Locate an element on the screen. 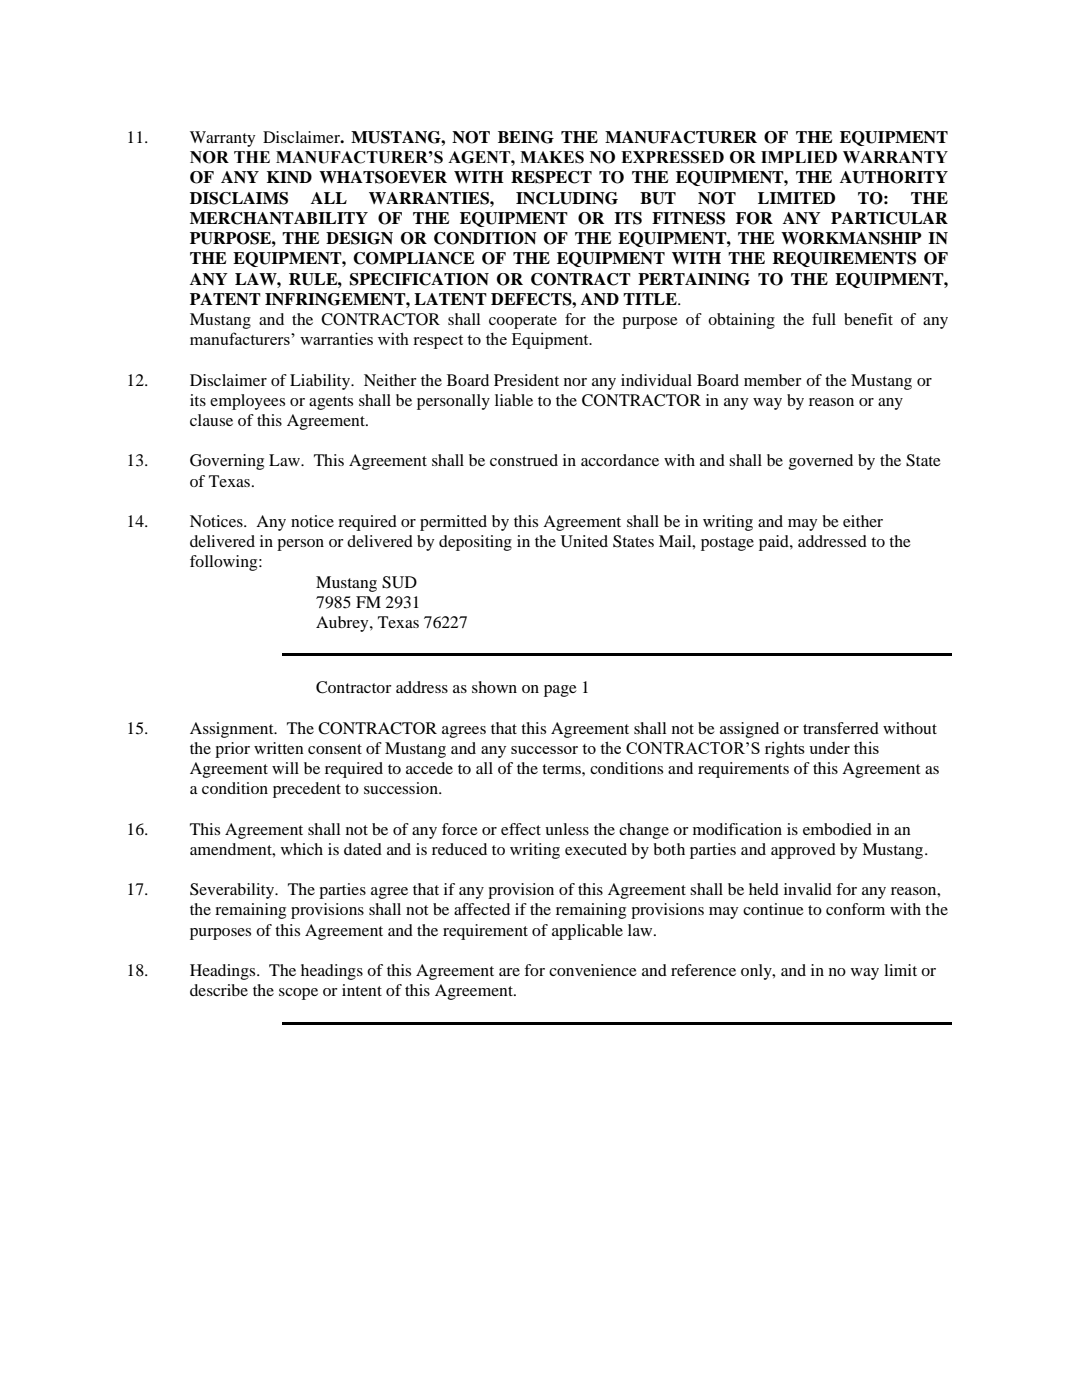 Image resolution: width=1075 pixels, height=1392 pixels. convenience is located at coordinates (593, 970).
